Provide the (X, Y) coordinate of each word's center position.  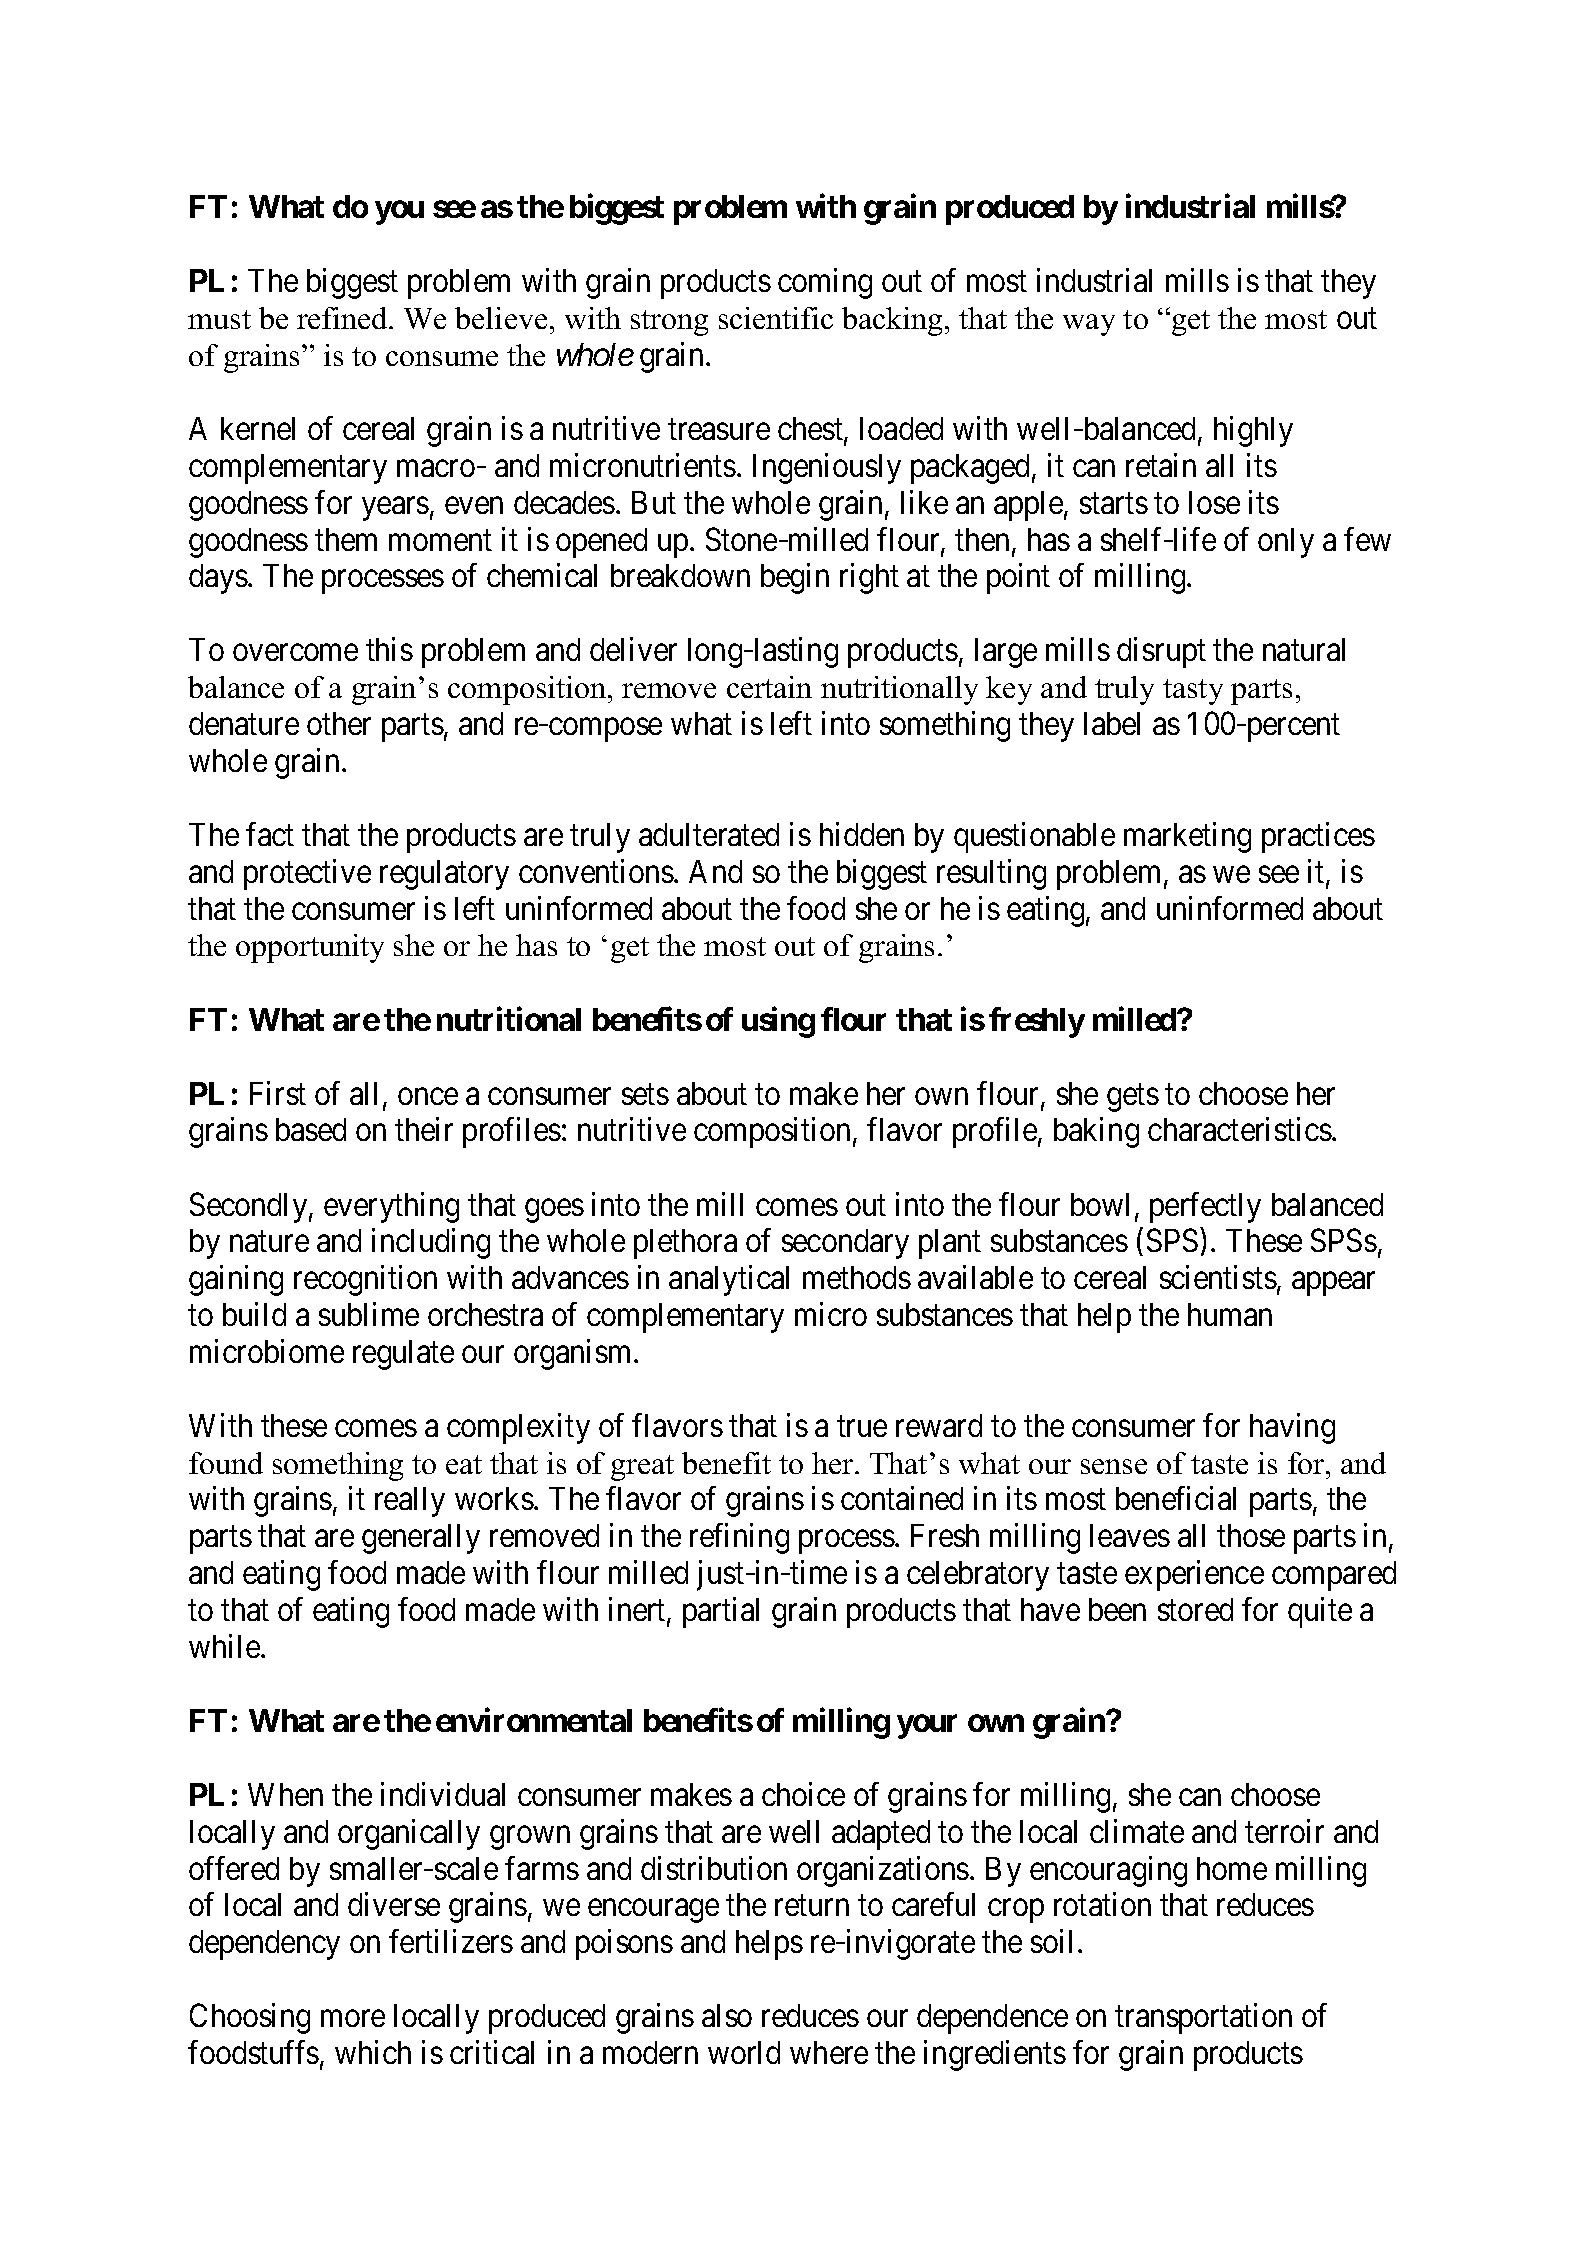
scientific (776, 318)
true (862, 1426)
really (410, 1502)
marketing (1187, 837)
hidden (862, 834)
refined (343, 318)
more (353, 2018)
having (1292, 1428)
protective (307, 874)
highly (1253, 431)
